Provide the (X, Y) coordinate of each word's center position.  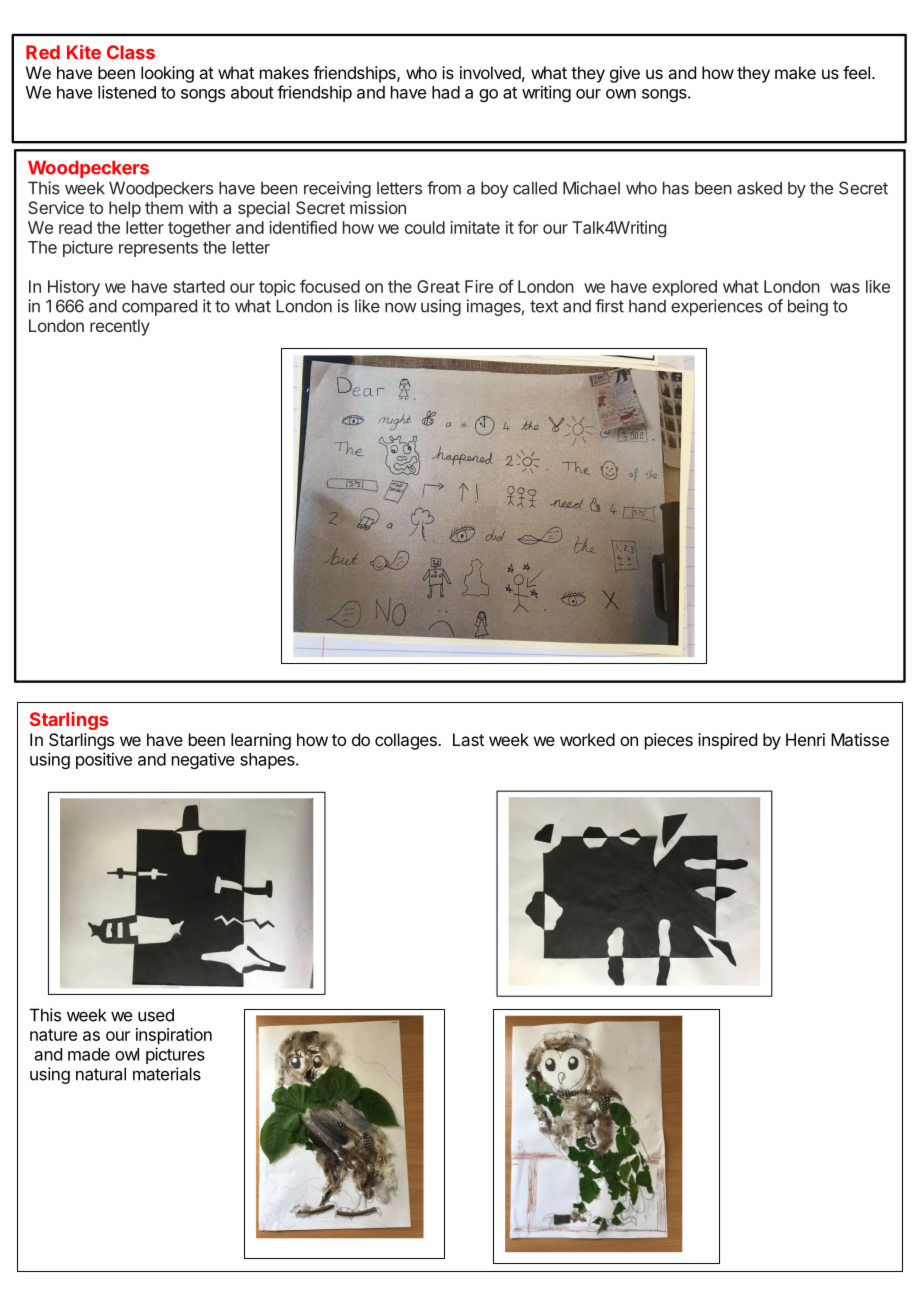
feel (856, 72)
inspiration (174, 1036)
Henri (805, 739)
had (446, 92)
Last (468, 739)
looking (167, 74)
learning (261, 741)
